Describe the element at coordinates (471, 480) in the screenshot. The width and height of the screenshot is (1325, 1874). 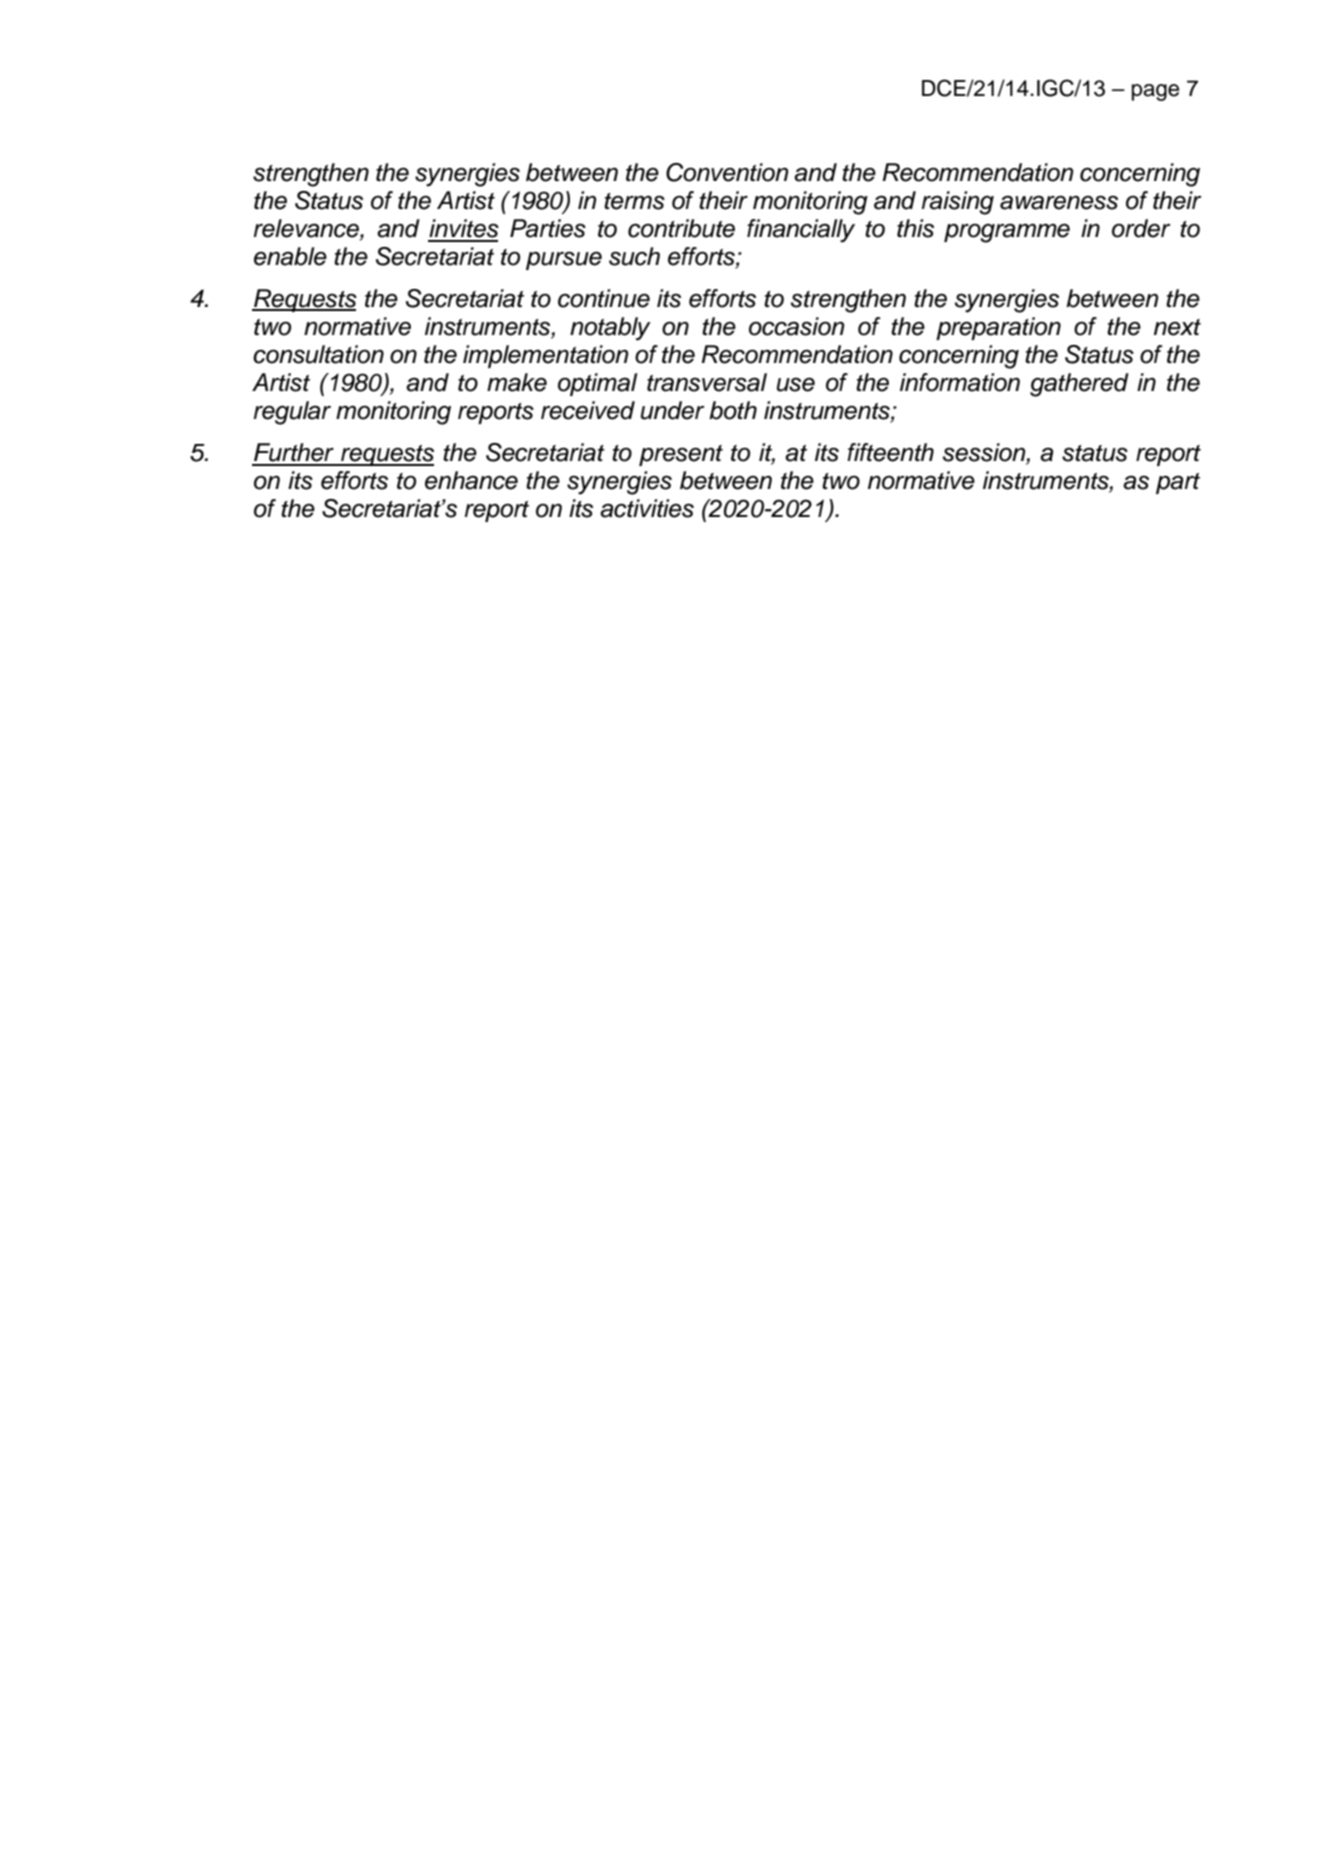
I see `enhance` at that location.
